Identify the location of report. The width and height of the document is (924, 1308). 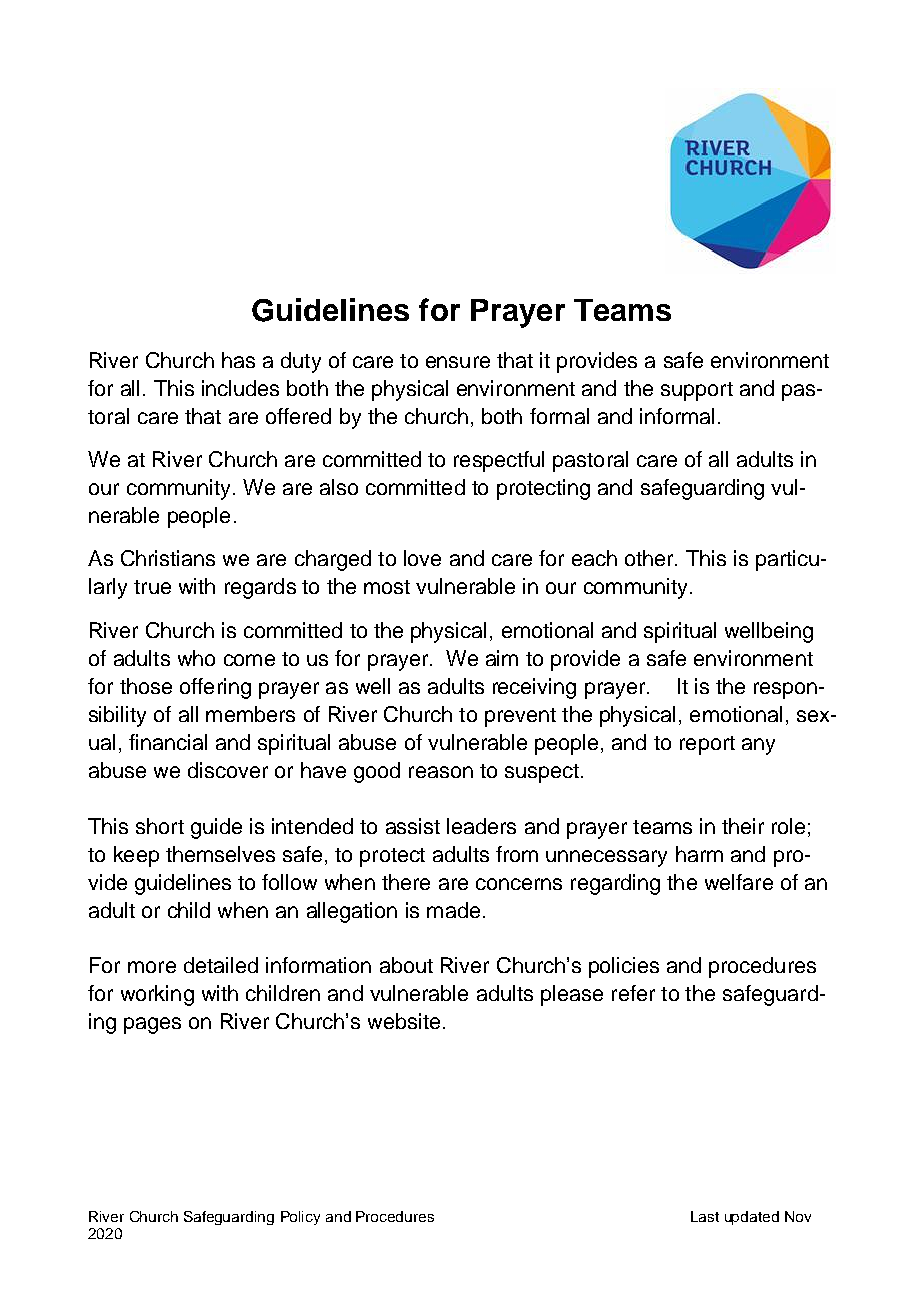
(707, 745).
